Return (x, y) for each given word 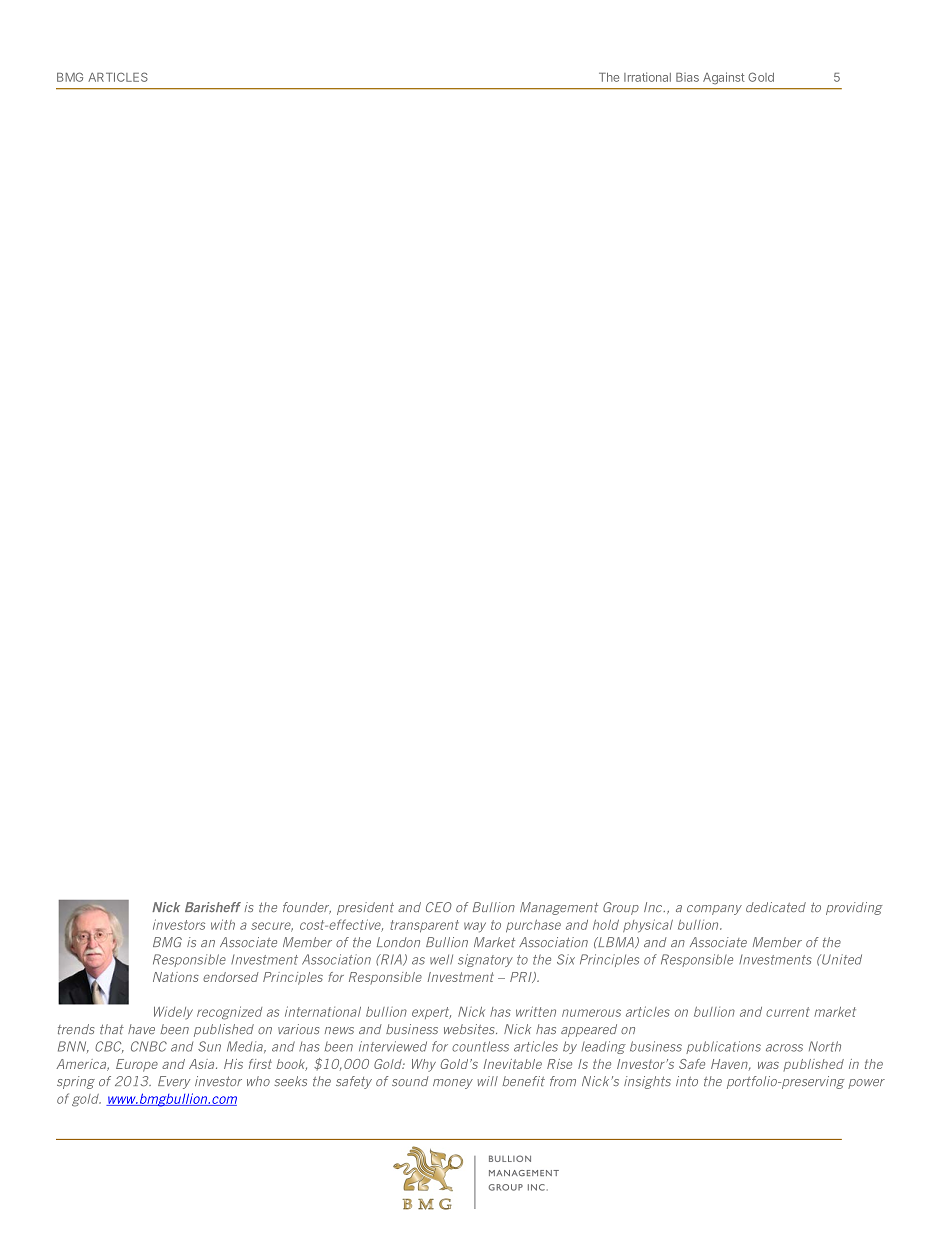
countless (480, 1046)
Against (724, 78)
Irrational (647, 77)
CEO (439, 907)
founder (307, 908)
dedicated (776, 907)
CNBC (149, 1046)
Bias (687, 77)
